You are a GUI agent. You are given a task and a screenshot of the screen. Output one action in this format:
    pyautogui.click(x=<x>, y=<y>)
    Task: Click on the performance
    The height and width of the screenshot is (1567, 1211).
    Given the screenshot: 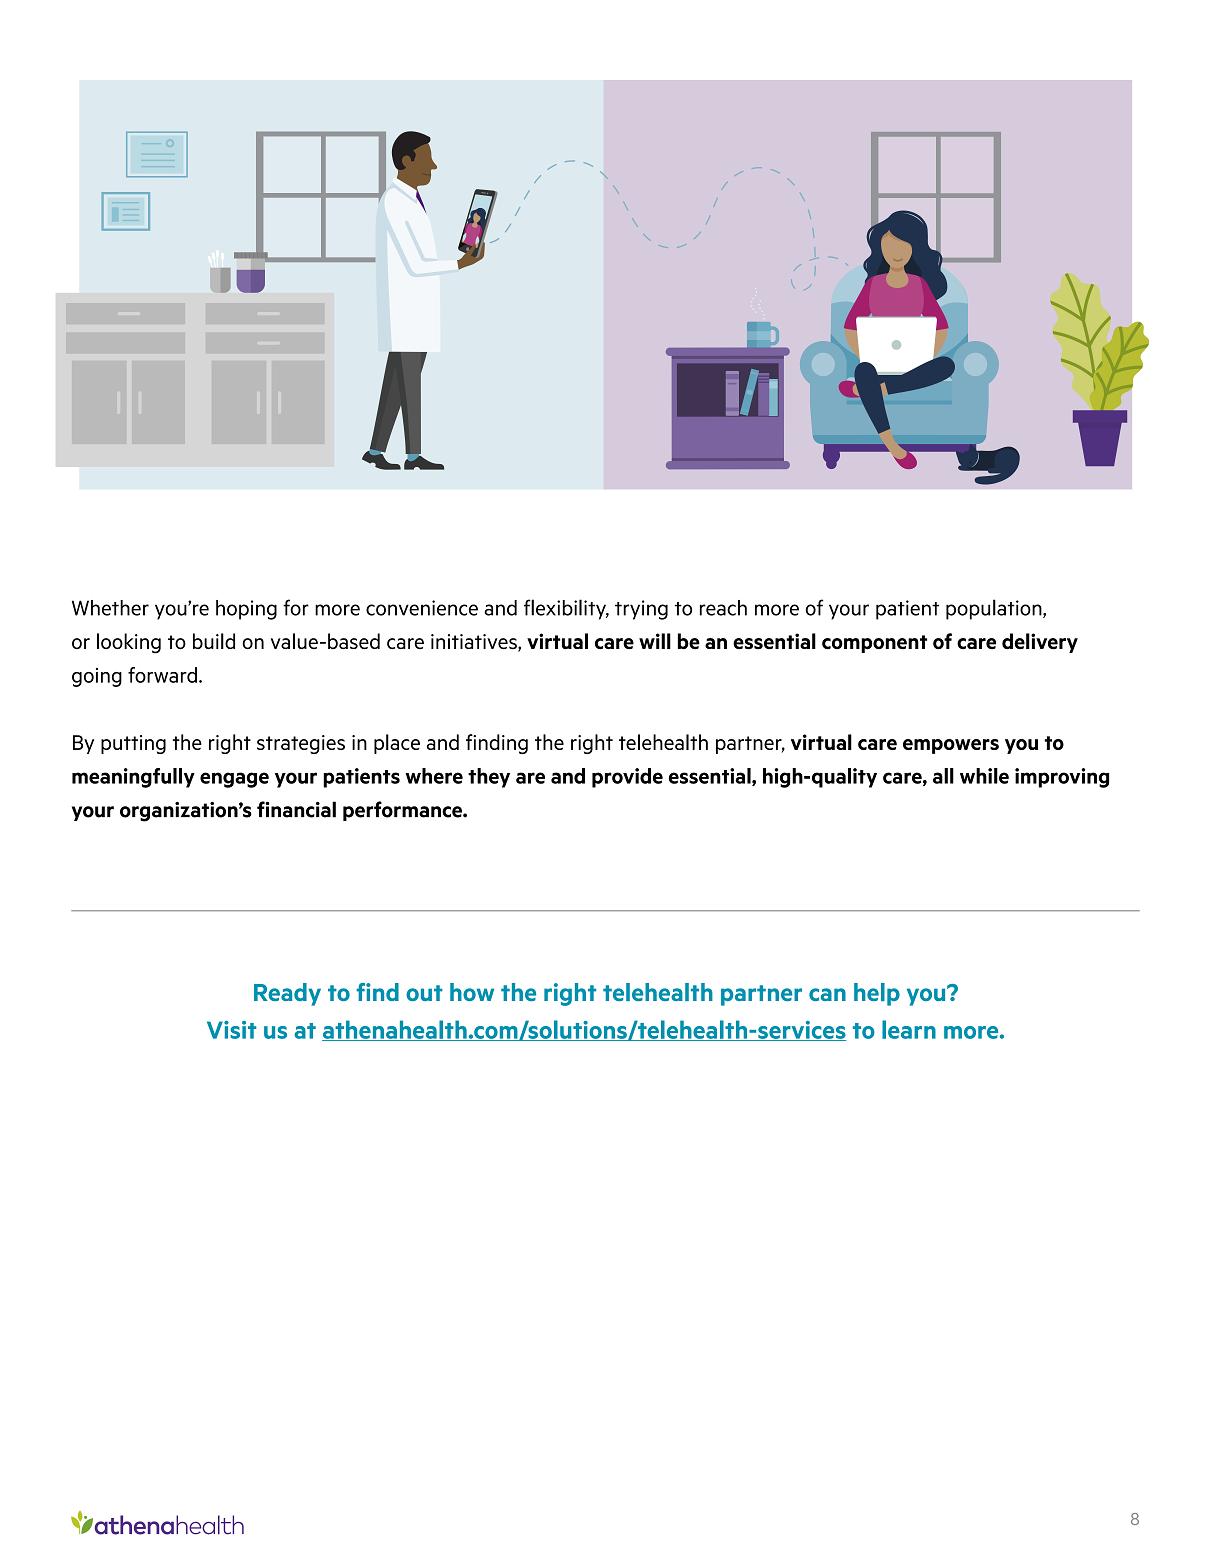 What is the action you would take?
    pyautogui.click(x=403, y=811)
